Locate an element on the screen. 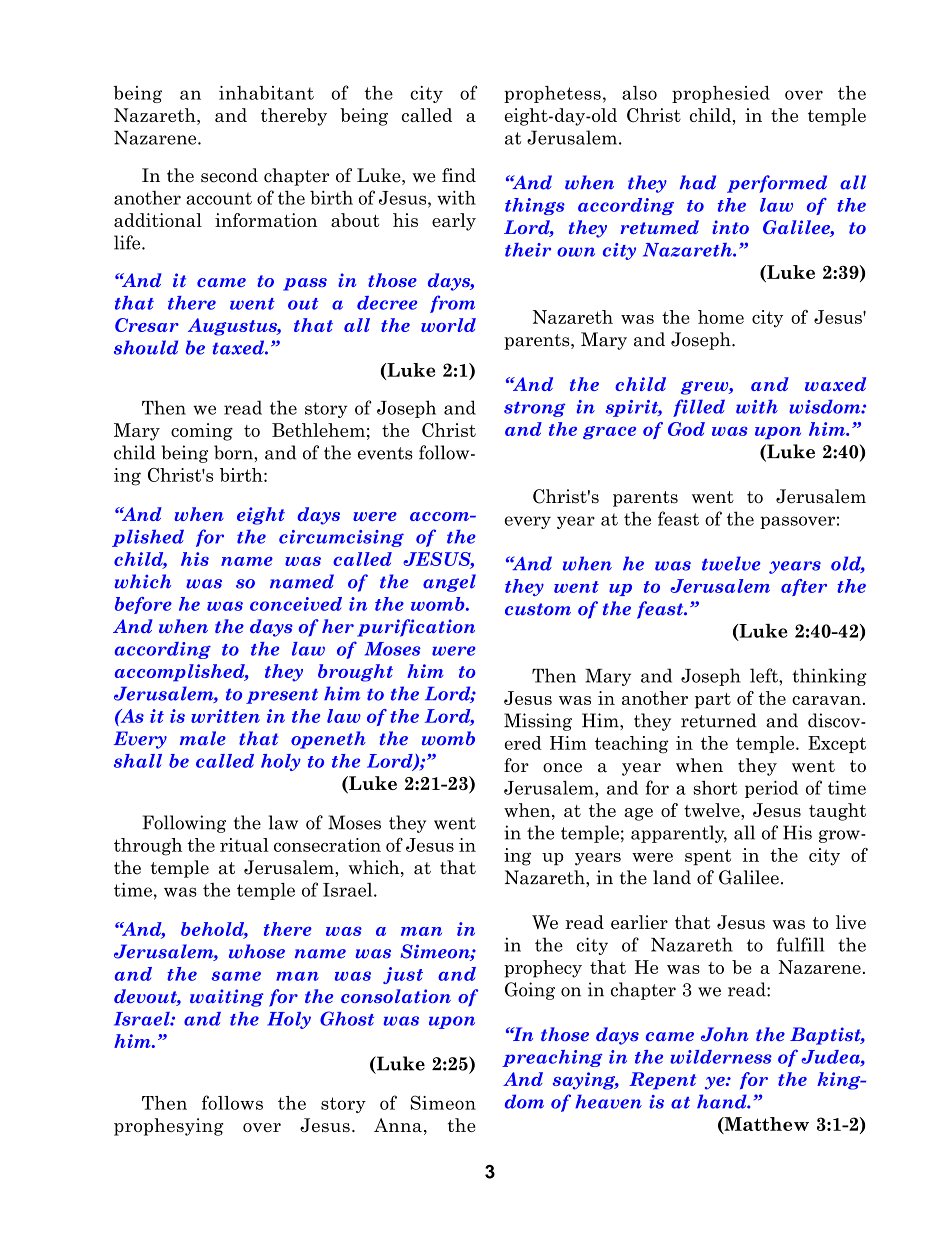  custom is located at coordinates (538, 609).
